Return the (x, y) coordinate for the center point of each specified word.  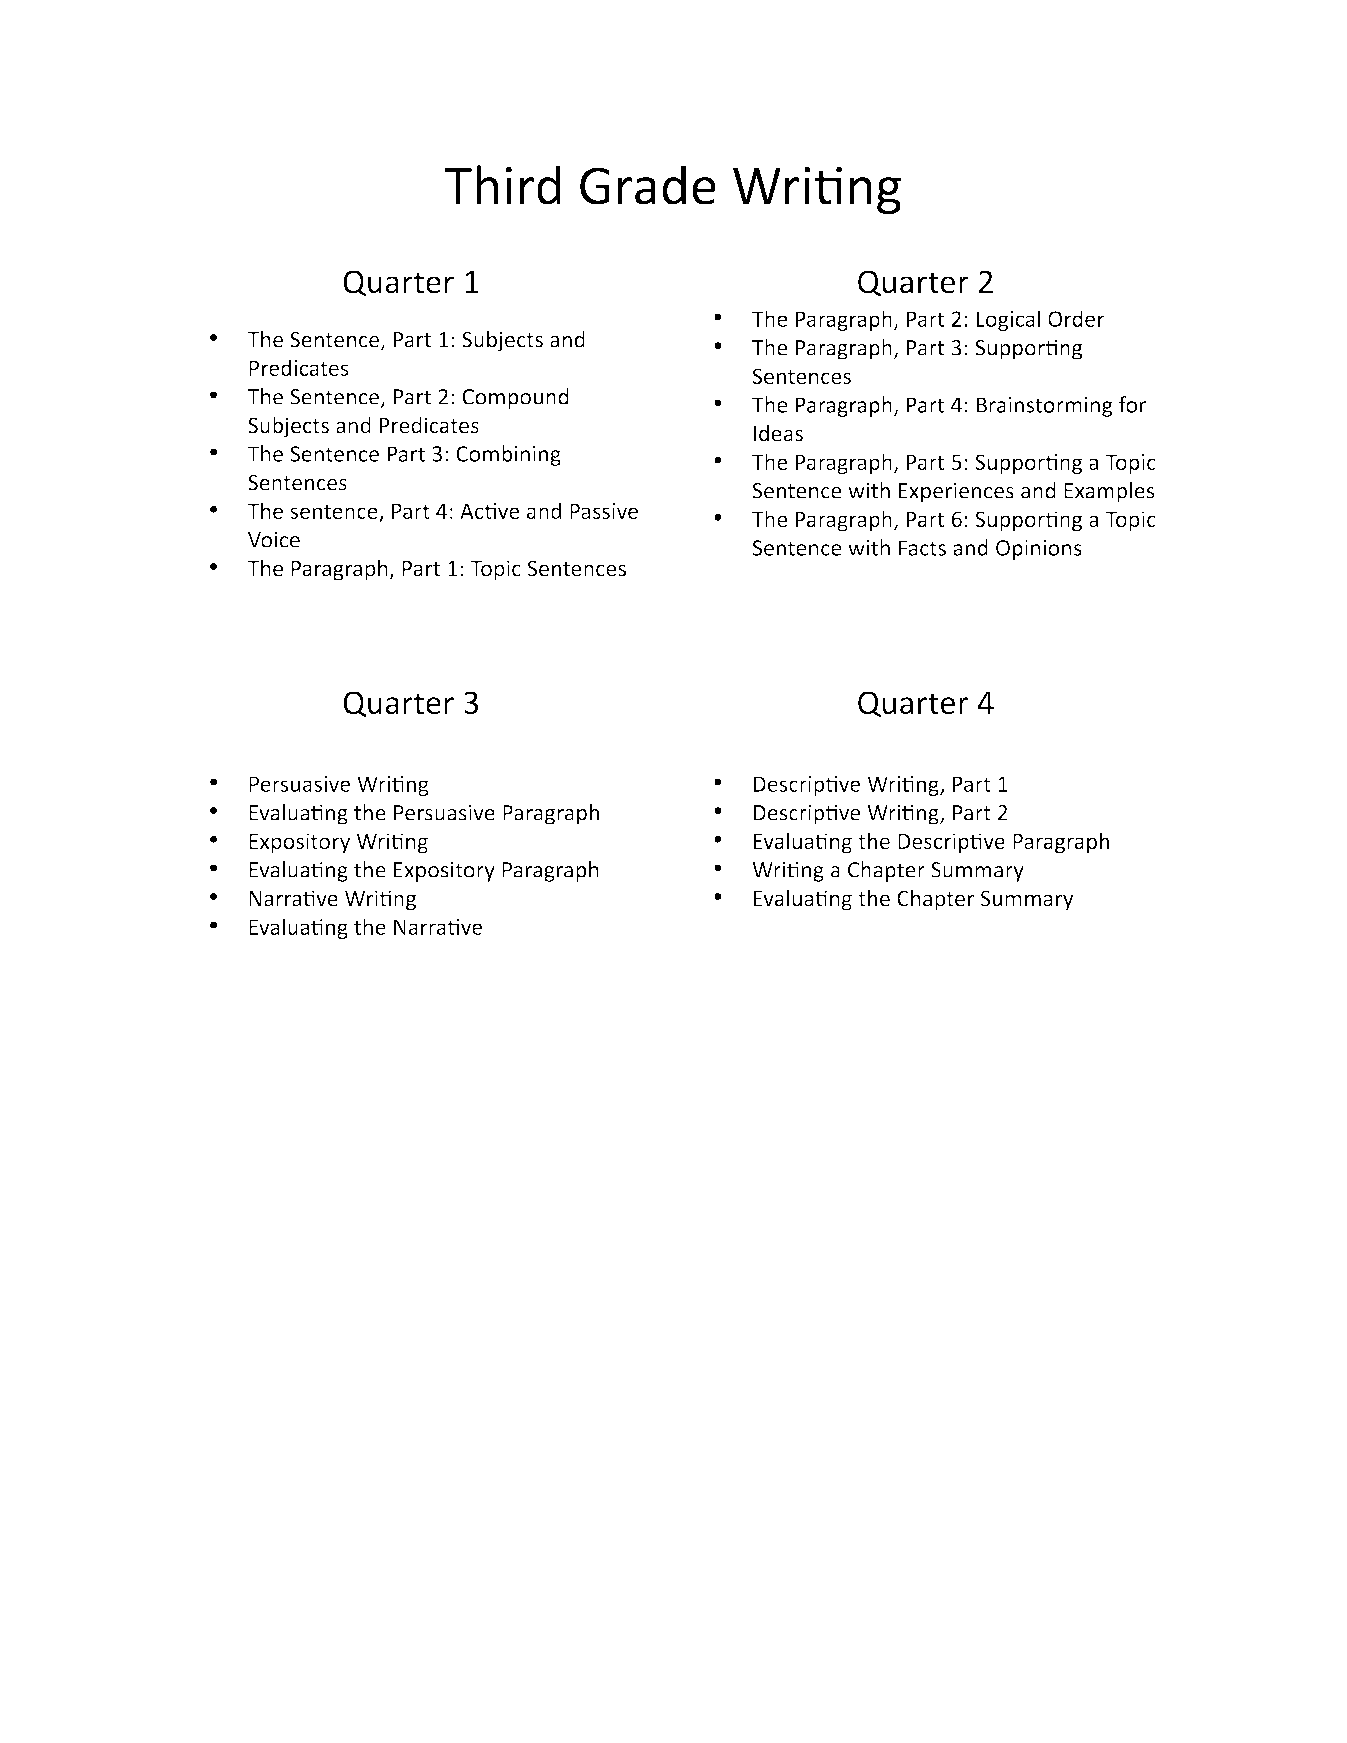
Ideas (778, 433)
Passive (604, 511)
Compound (516, 398)
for (1132, 404)
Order (1076, 318)
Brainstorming (1045, 407)
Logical (1008, 320)
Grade (648, 185)
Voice (274, 540)
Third (503, 185)
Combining (508, 455)
